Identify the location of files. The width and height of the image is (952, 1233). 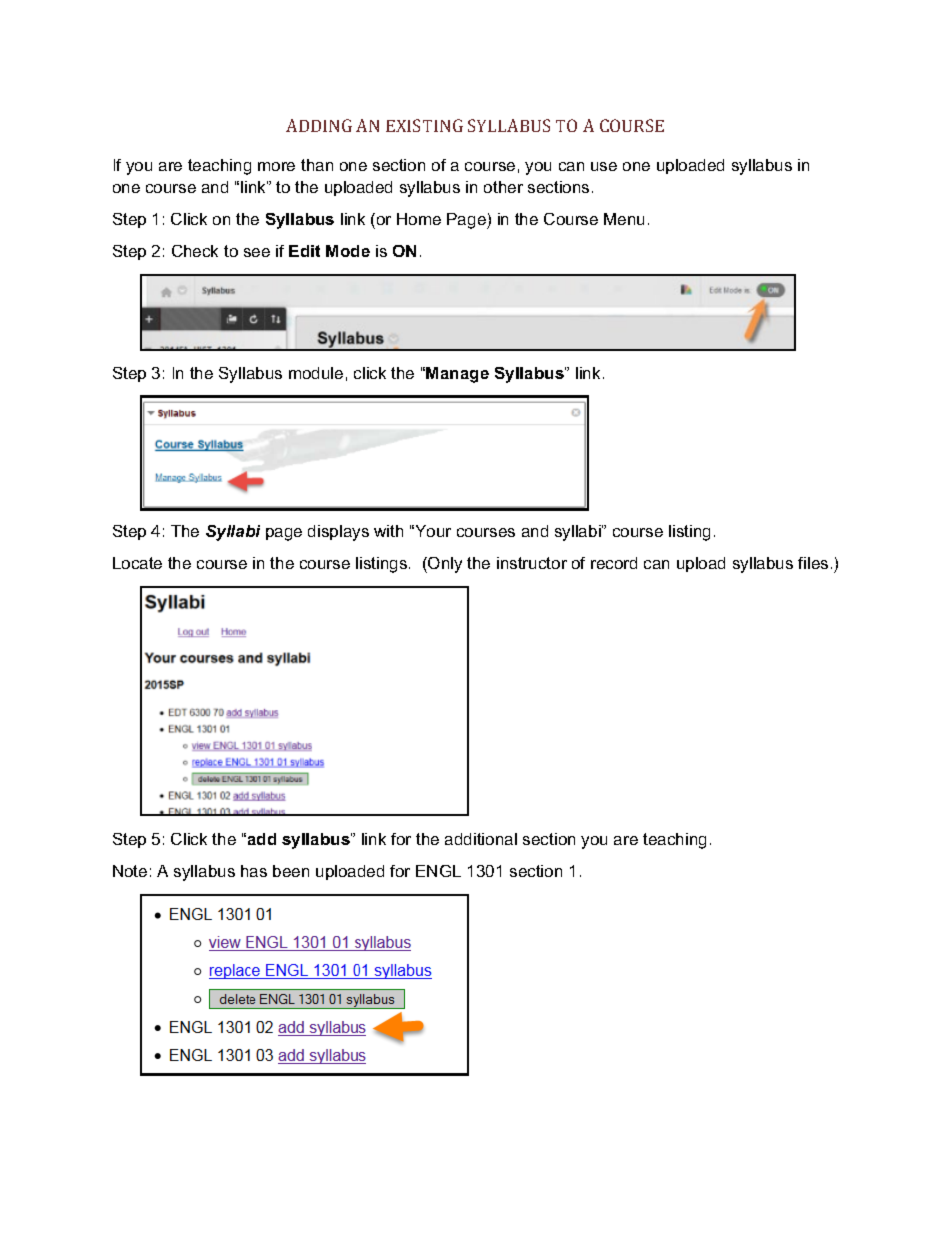
(813, 563).
